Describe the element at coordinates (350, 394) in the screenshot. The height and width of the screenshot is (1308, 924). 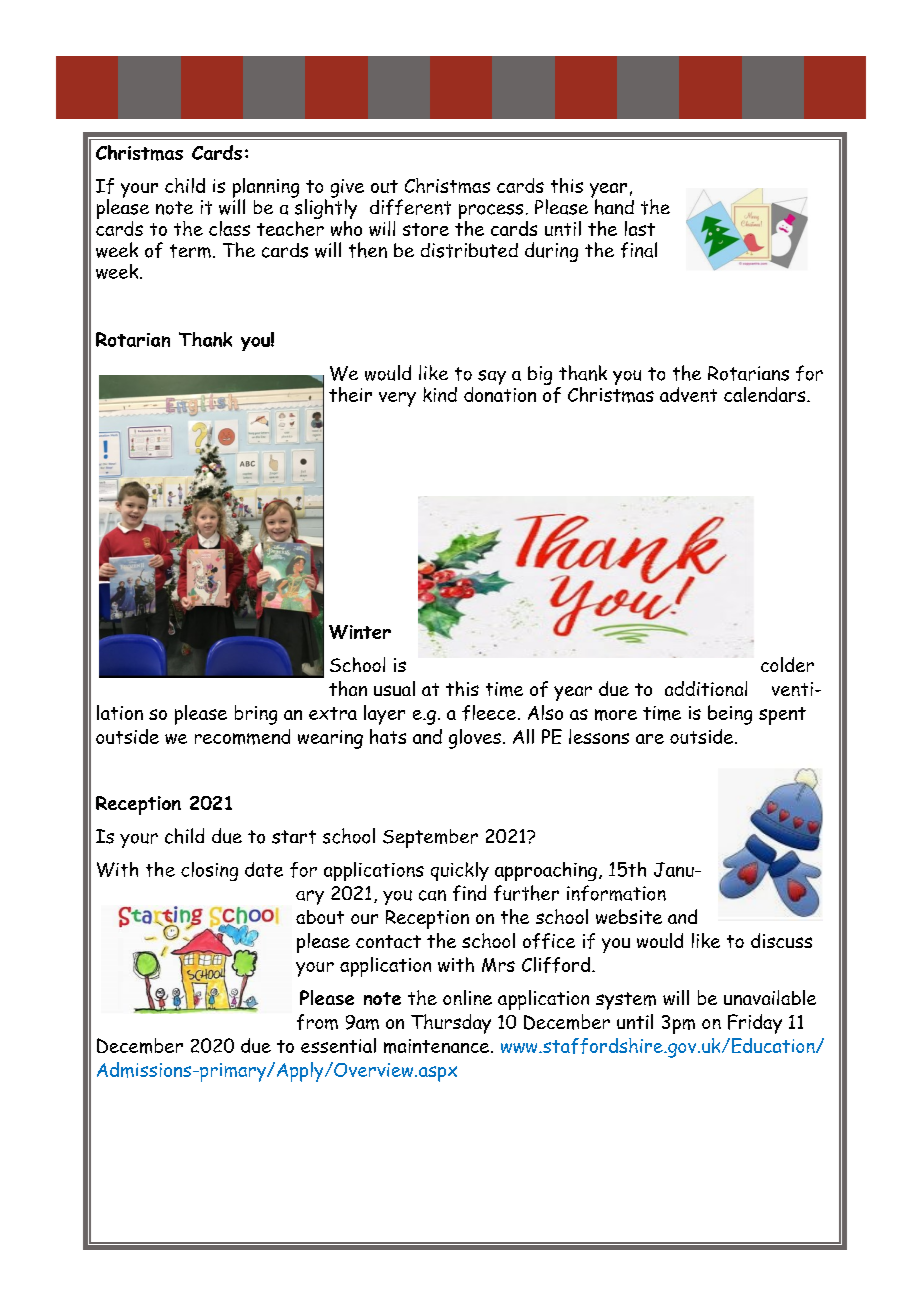
I see `their` at that location.
